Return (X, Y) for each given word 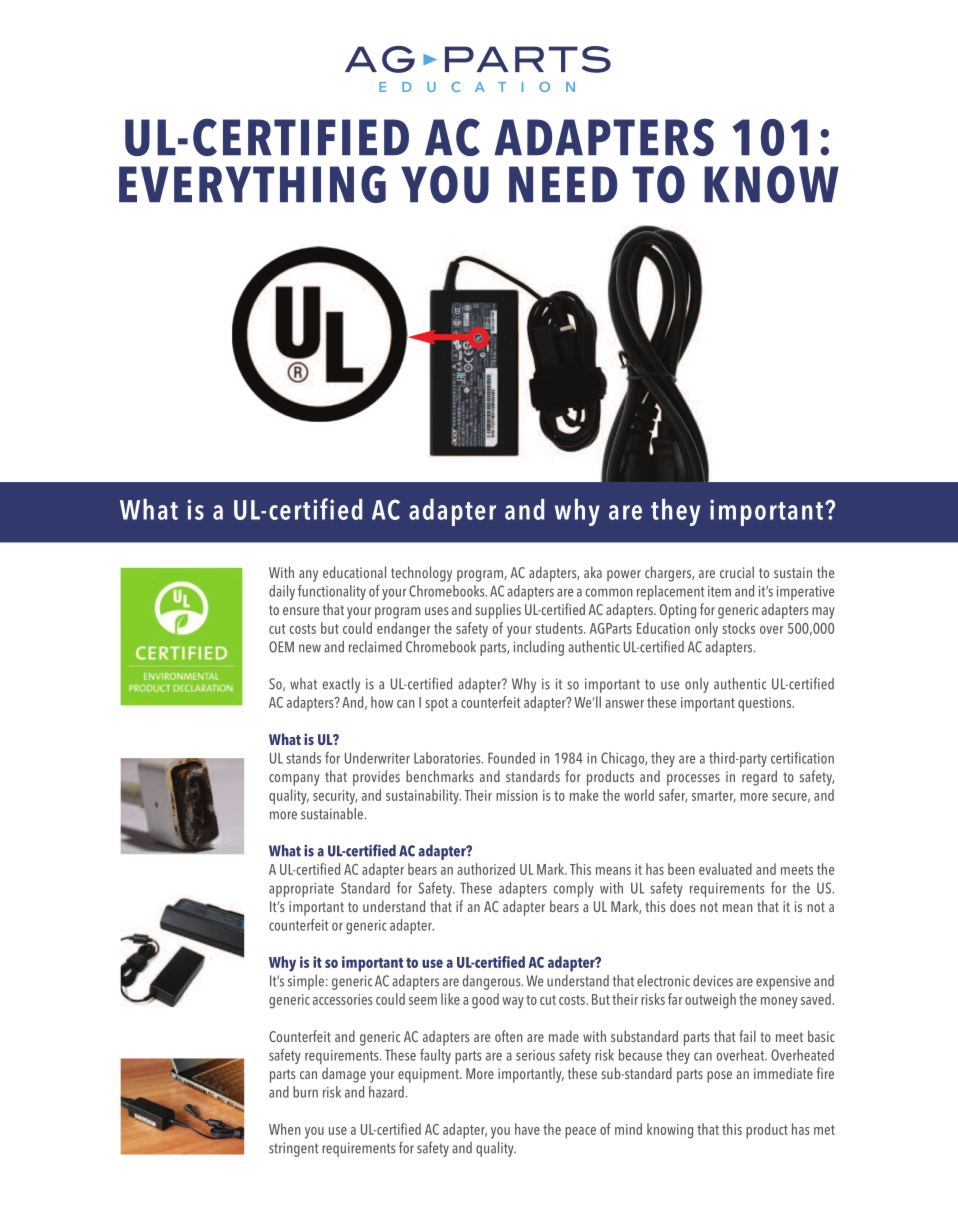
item (719, 591)
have (527, 1129)
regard (759, 778)
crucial (737, 572)
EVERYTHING (252, 184)
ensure (301, 611)
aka (593, 572)
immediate (783, 1073)
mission (517, 795)
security (335, 797)
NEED (563, 184)
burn (305, 1092)
